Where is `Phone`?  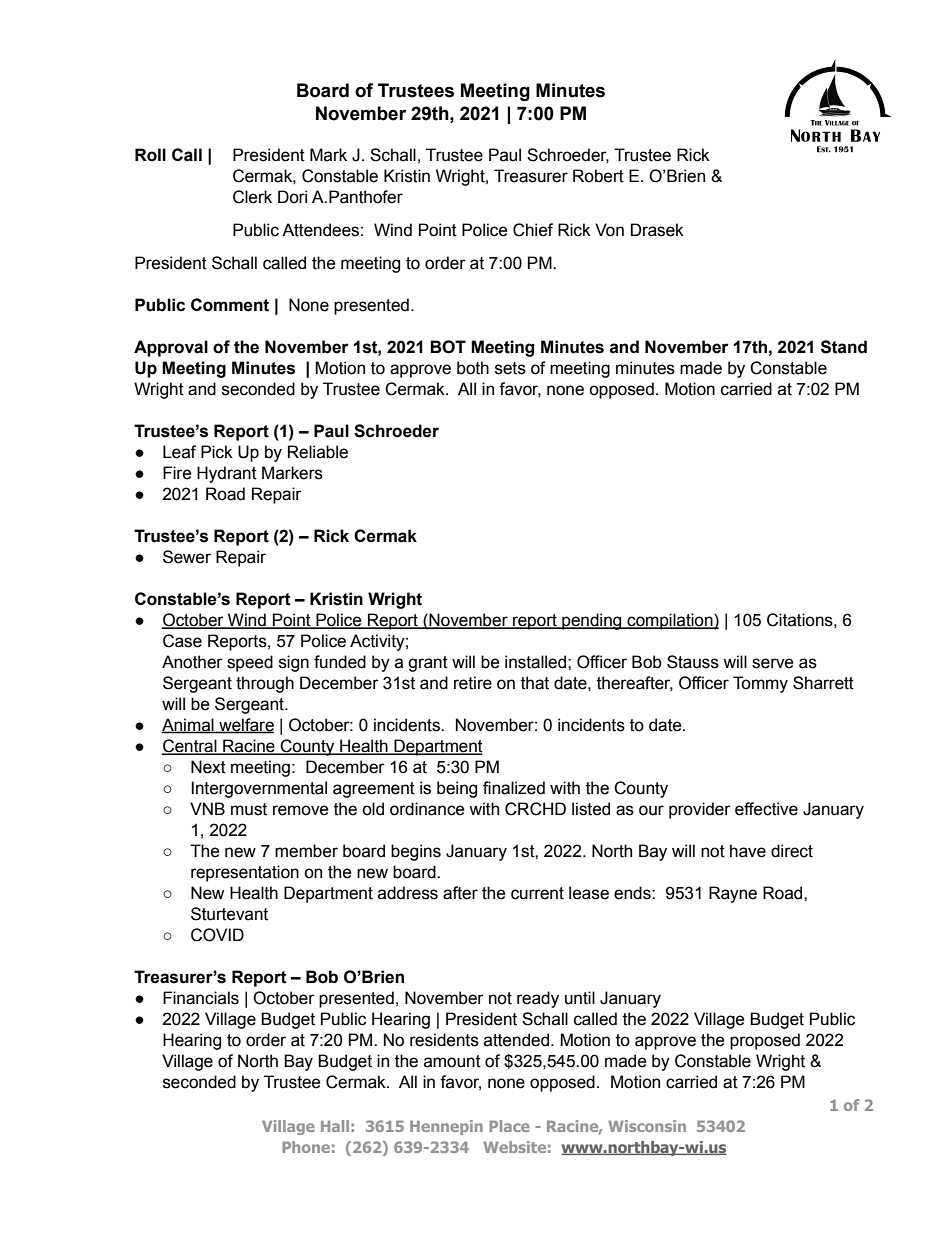 Phone is located at coordinates (306, 1147).
